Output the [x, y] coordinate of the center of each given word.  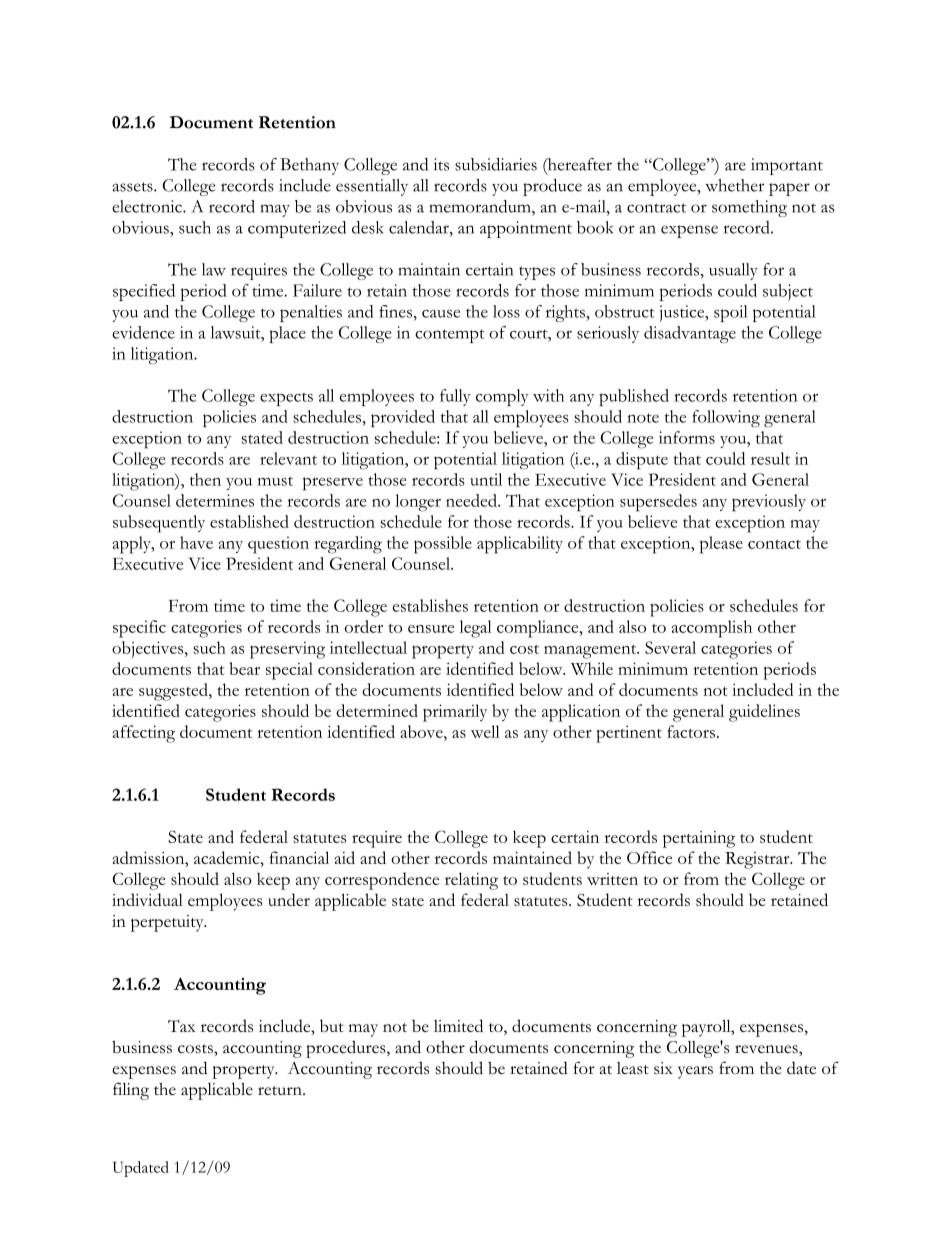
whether [734, 185]
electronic [148, 206]
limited [458, 1025]
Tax [181, 1026]
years [695, 1072]
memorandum [481, 206]
